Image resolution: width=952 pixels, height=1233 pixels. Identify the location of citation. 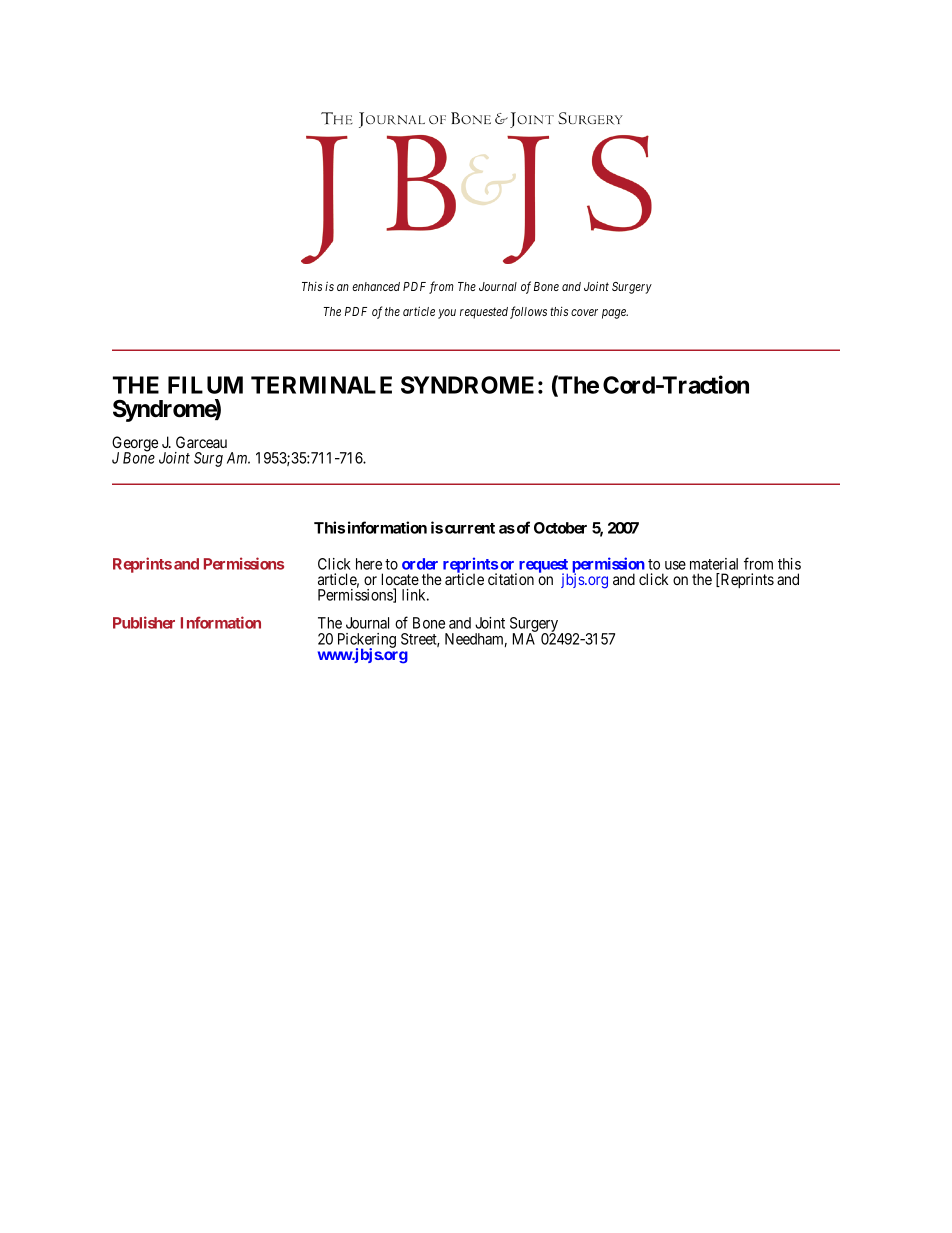
(511, 579).
